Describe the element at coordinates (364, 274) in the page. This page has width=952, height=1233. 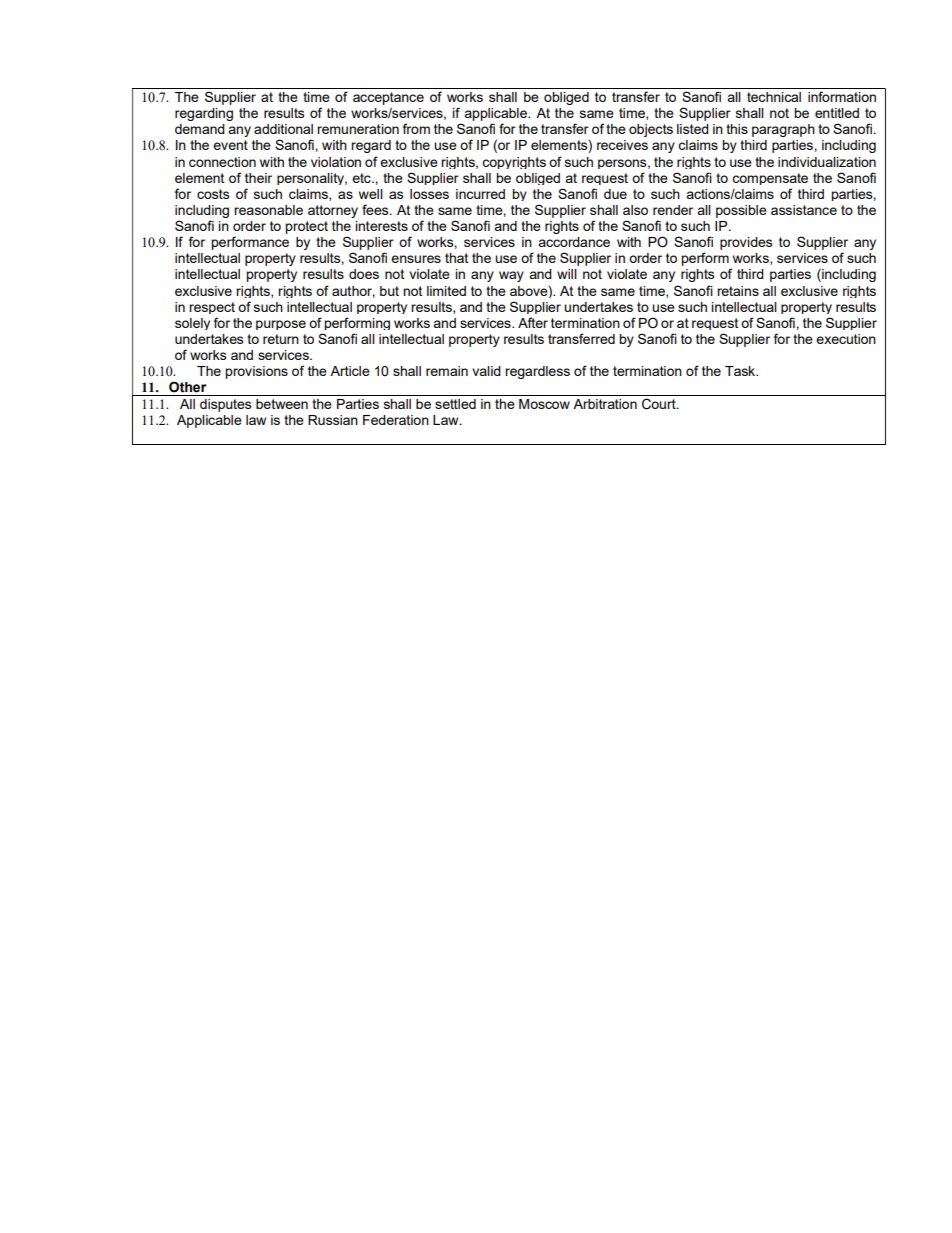
I see `does` at that location.
